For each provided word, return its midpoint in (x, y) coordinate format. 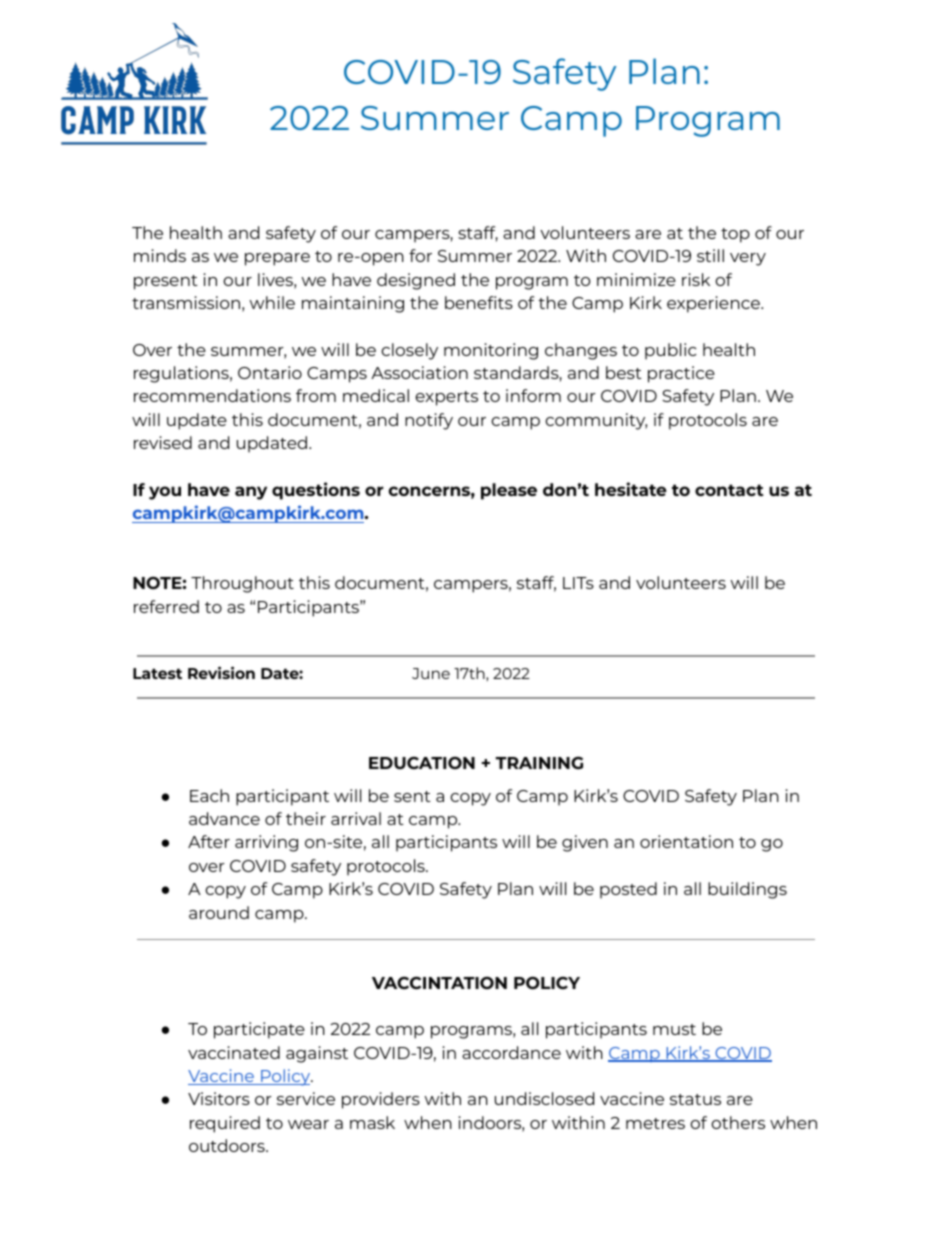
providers (381, 1100)
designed (416, 281)
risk (696, 279)
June (431, 673)
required (225, 1124)
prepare (277, 259)
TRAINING (539, 763)
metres (655, 1123)
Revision (221, 672)
